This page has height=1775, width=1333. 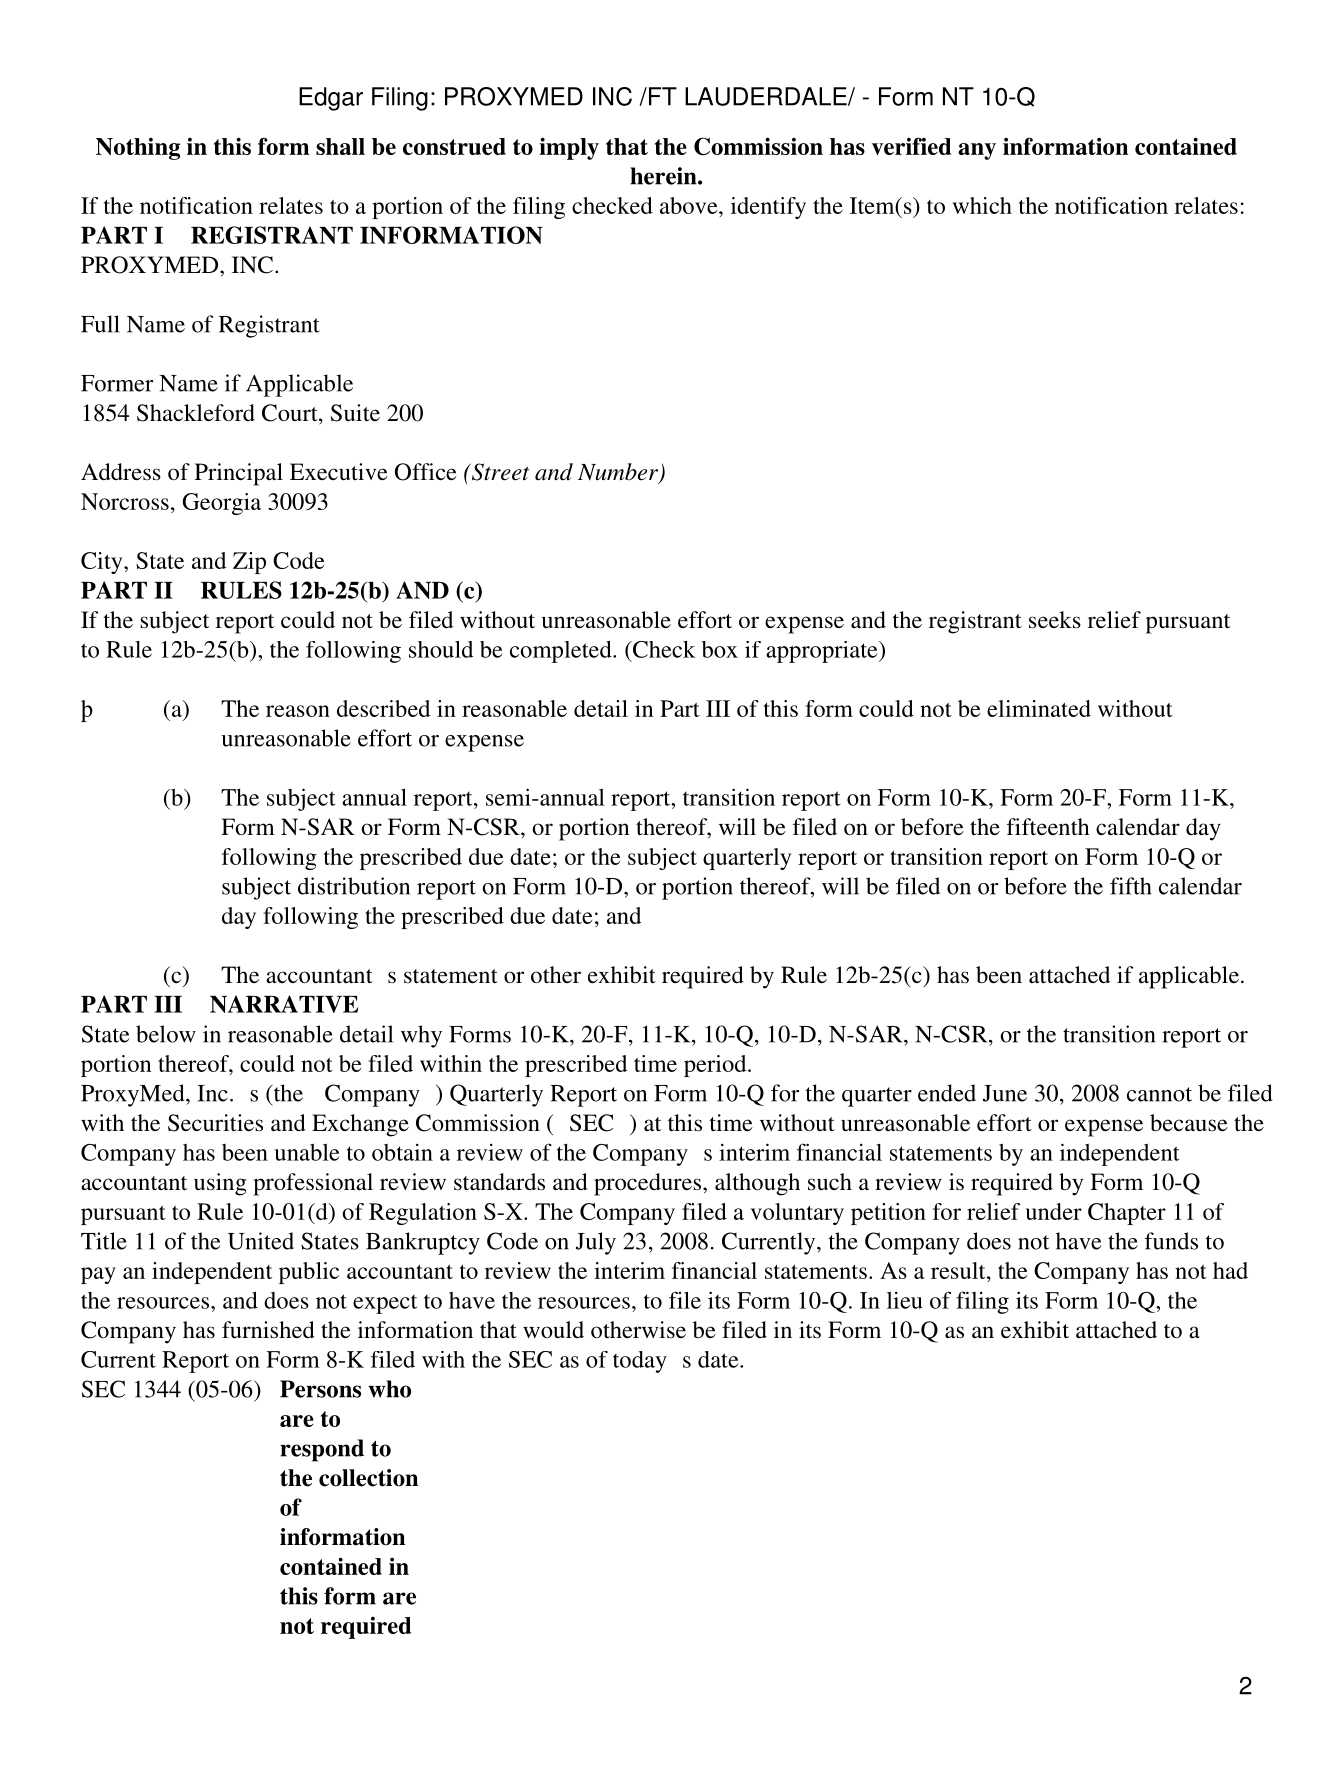 What do you see at coordinates (138, 149) in the page?
I see `Nothing` at bounding box center [138, 149].
